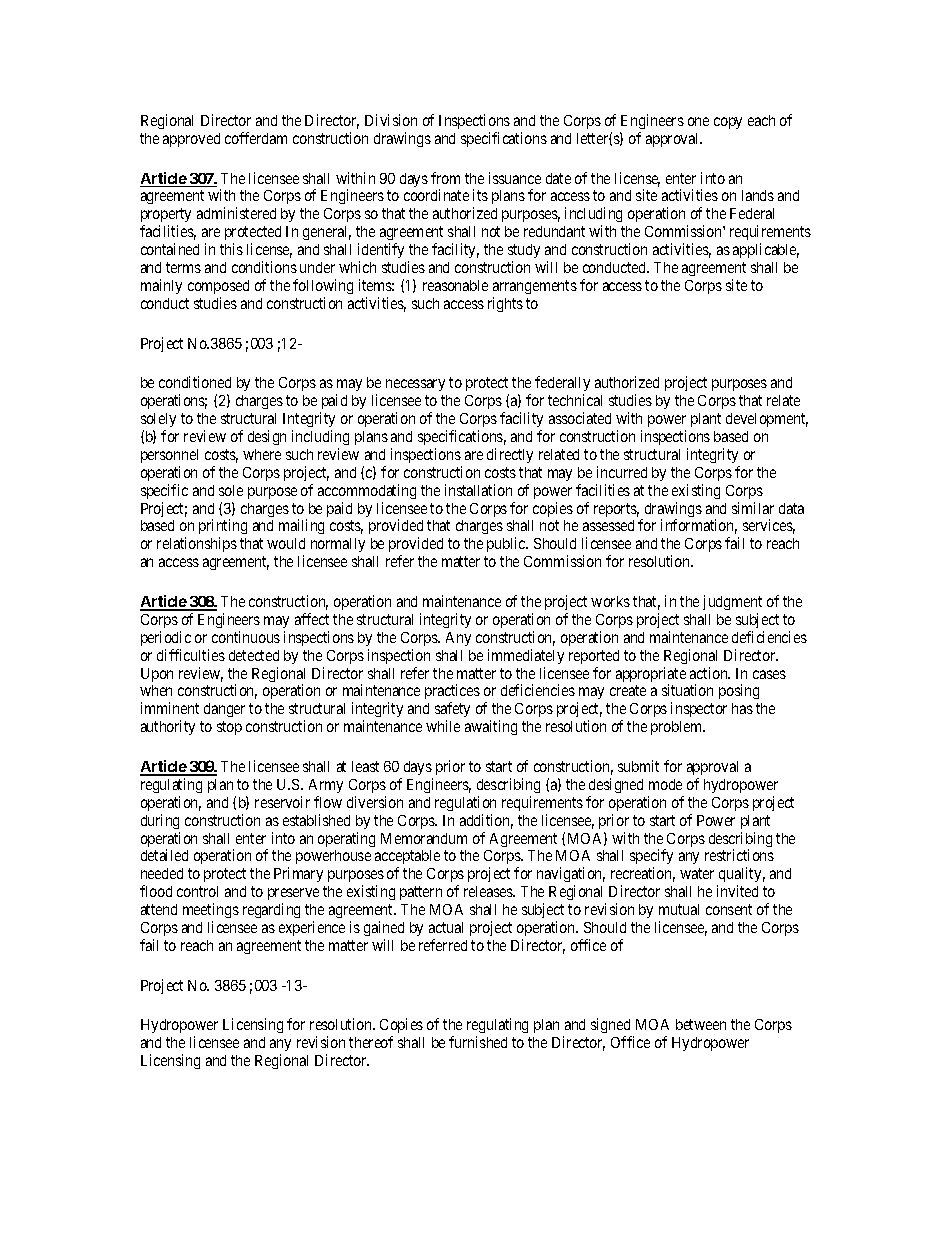  I want to click on between, so click(701, 1024).
